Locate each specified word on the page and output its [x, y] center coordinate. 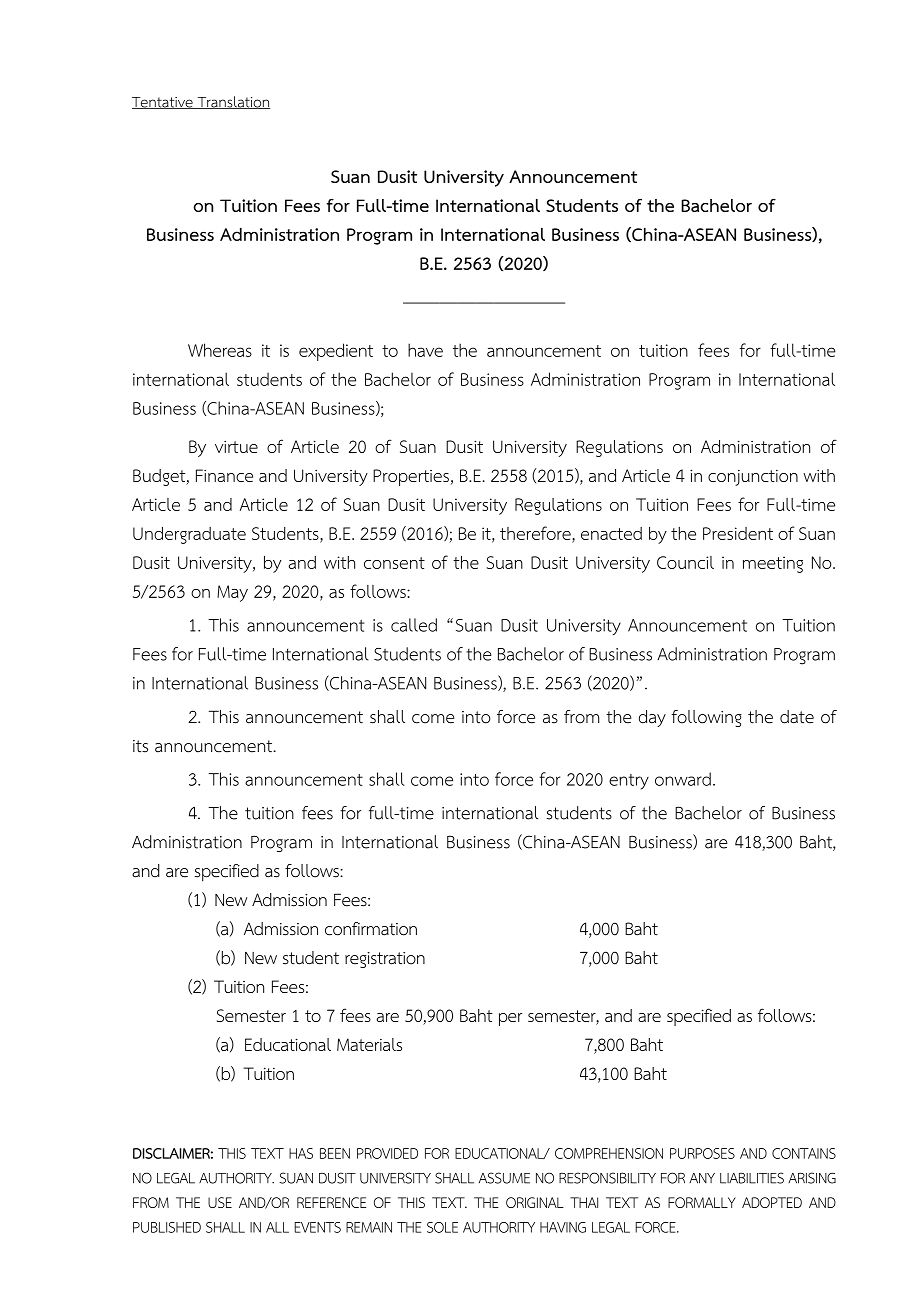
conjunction [753, 477]
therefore [535, 533]
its [140, 746]
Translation [232, 102]
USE [220, 1202]
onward [683, 779]
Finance [224, 475]
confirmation [371, 929]
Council [685, 562]
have [425, 350]
